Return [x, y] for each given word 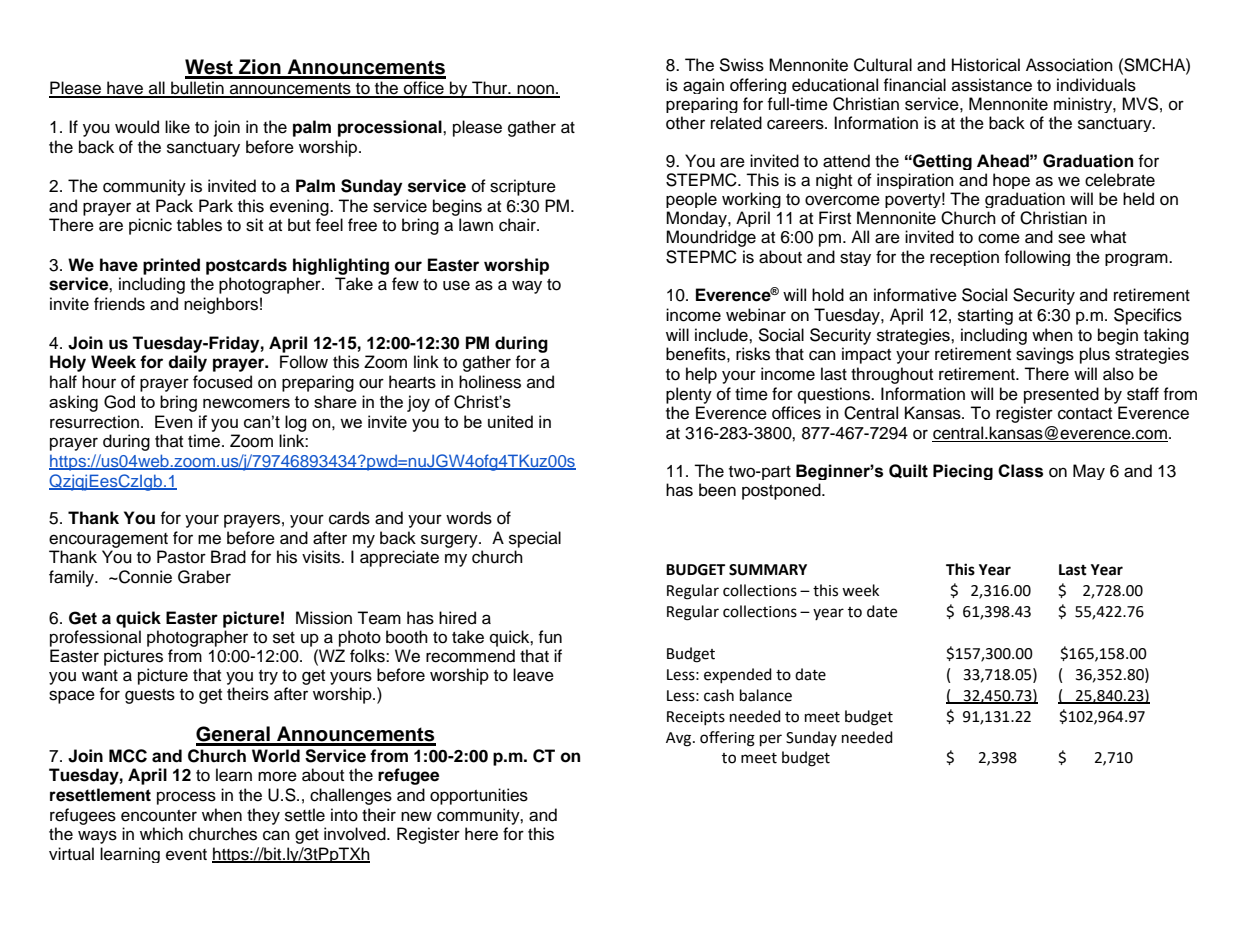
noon [535, 90]
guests [150, 696]
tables [199, 225]
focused [222, 382]
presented [1061, 395]
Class [1020, 471]
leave [533, 675]
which [161, 834]
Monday [697, 221]
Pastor [181, 557]
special [535, 539]
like [177, 127]
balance [766, 695]
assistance [992, 85]
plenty [689, 395]
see [1071, 238]
